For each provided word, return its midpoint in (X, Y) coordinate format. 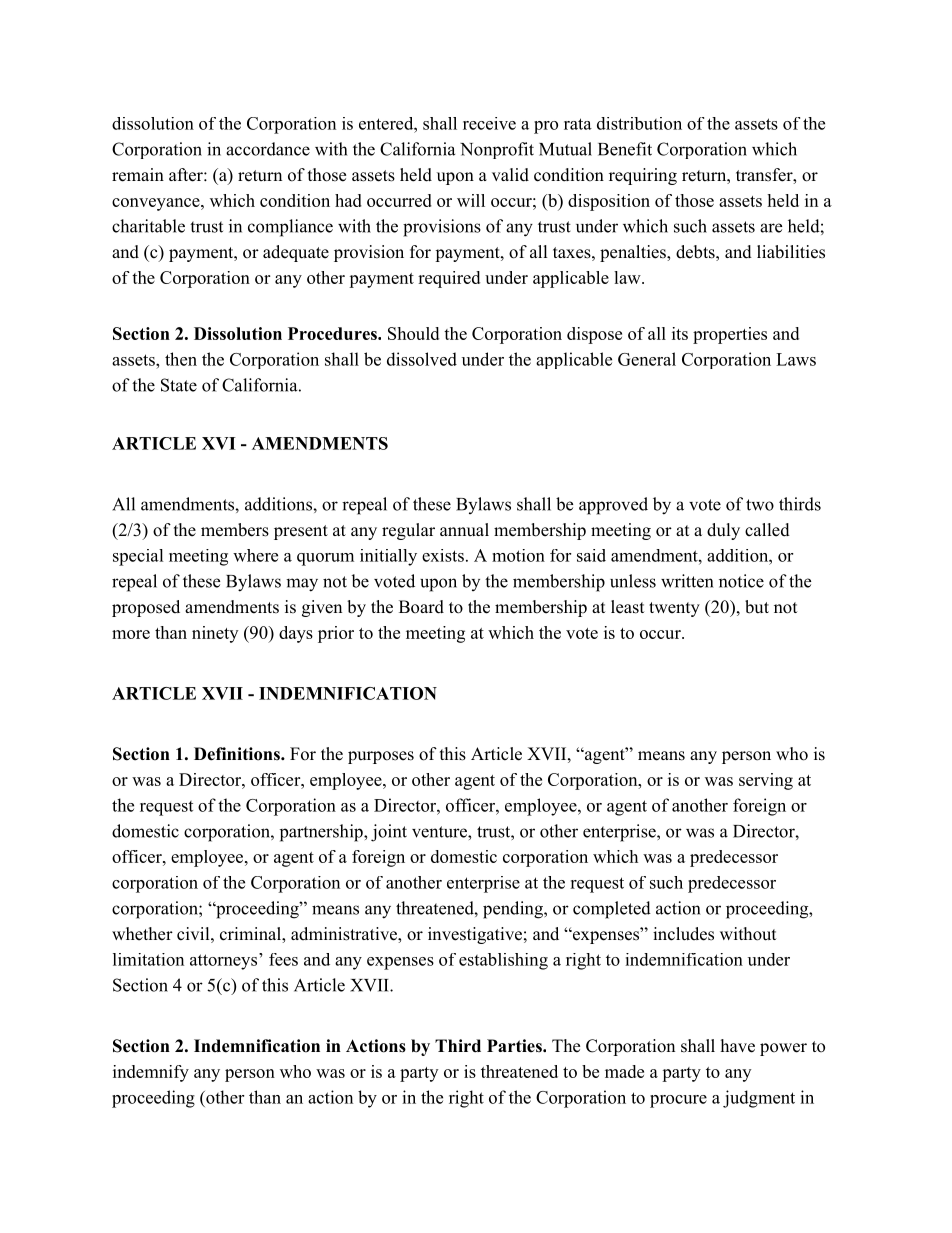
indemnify (151, 1073)
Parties (515, 1046)
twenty (674, 609)
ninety (215, 634)
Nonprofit (497, 150)
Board (421, 607)
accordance (268, 149)
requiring (643, 176)
